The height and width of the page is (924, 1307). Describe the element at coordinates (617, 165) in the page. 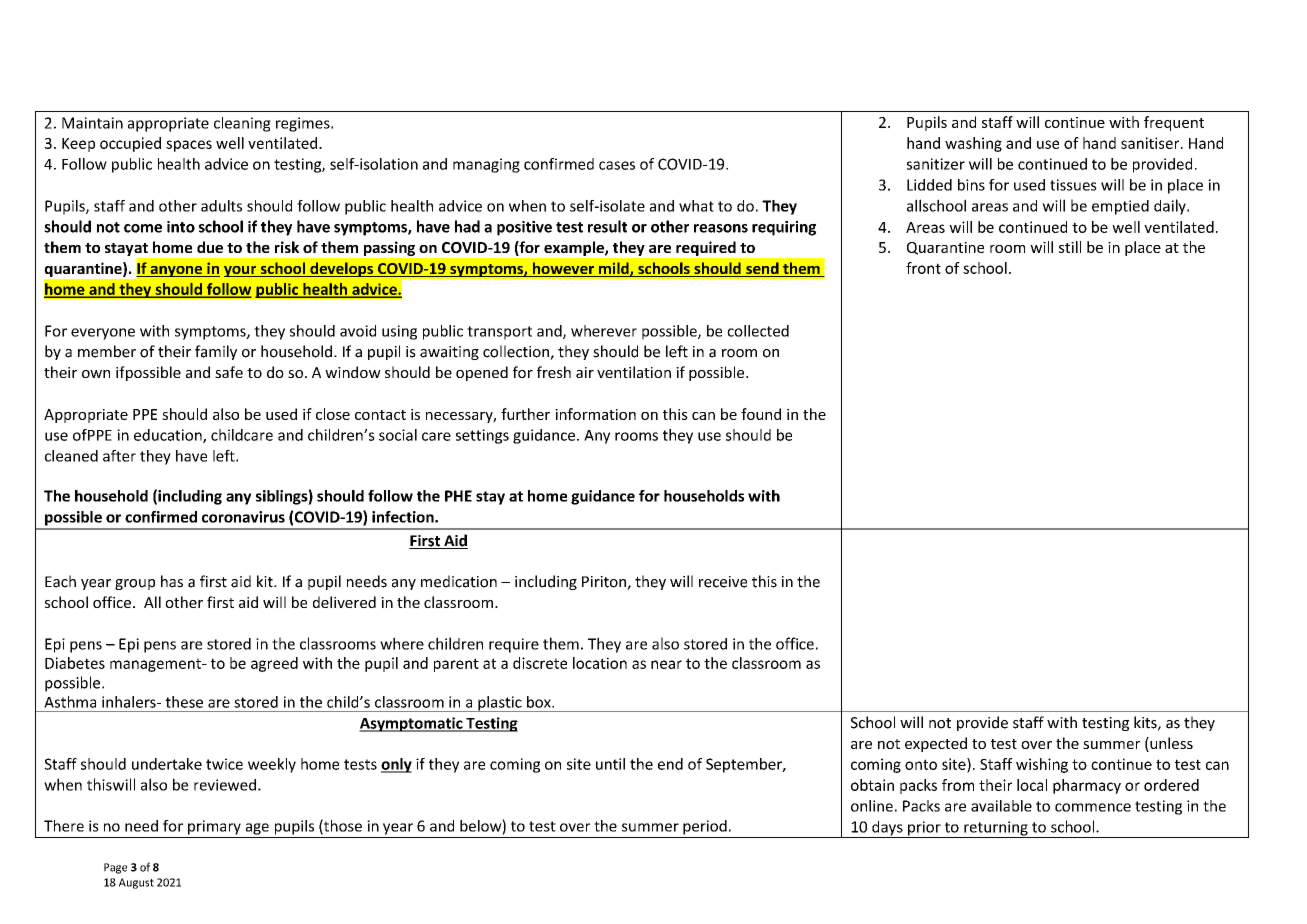

I see `cases` at that location.
